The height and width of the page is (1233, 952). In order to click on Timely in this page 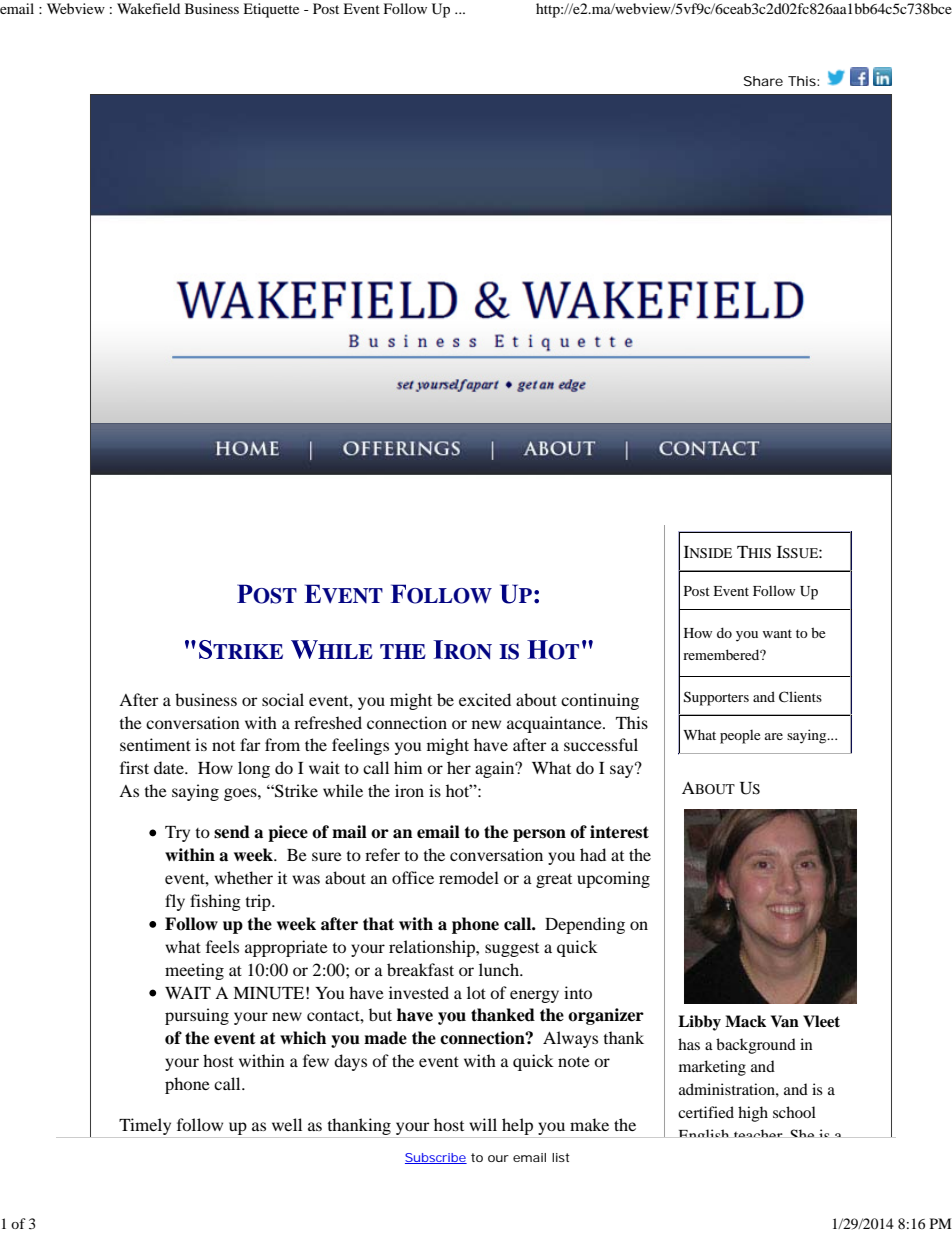, I will do `click(145, 1128)`.
